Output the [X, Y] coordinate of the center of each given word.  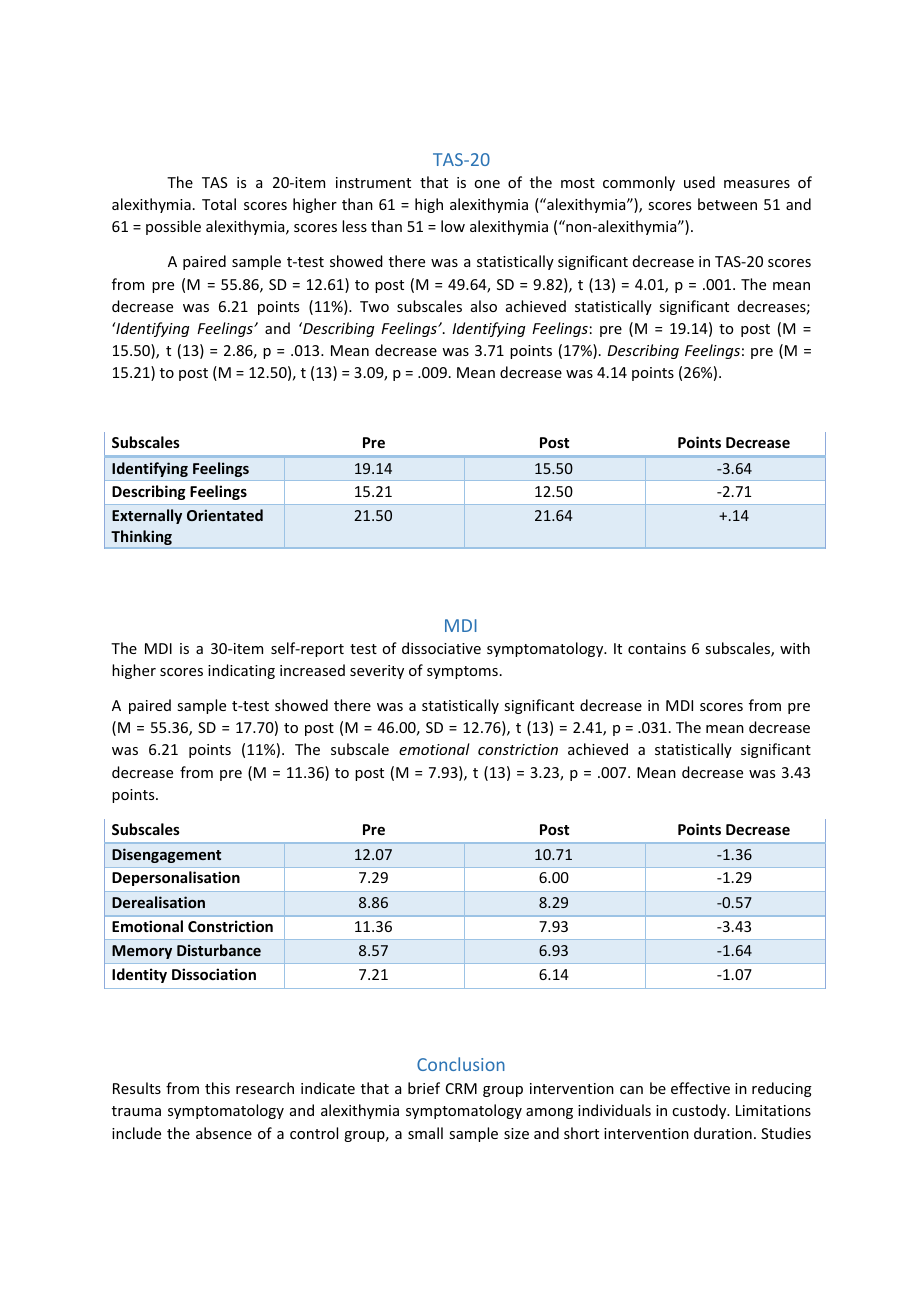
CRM [461, 1088]
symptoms [462, 672]
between [727, 204]
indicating [241, 671]
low [453, 226]
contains [657, 648]
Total [219, 204]
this [217, 1088]
